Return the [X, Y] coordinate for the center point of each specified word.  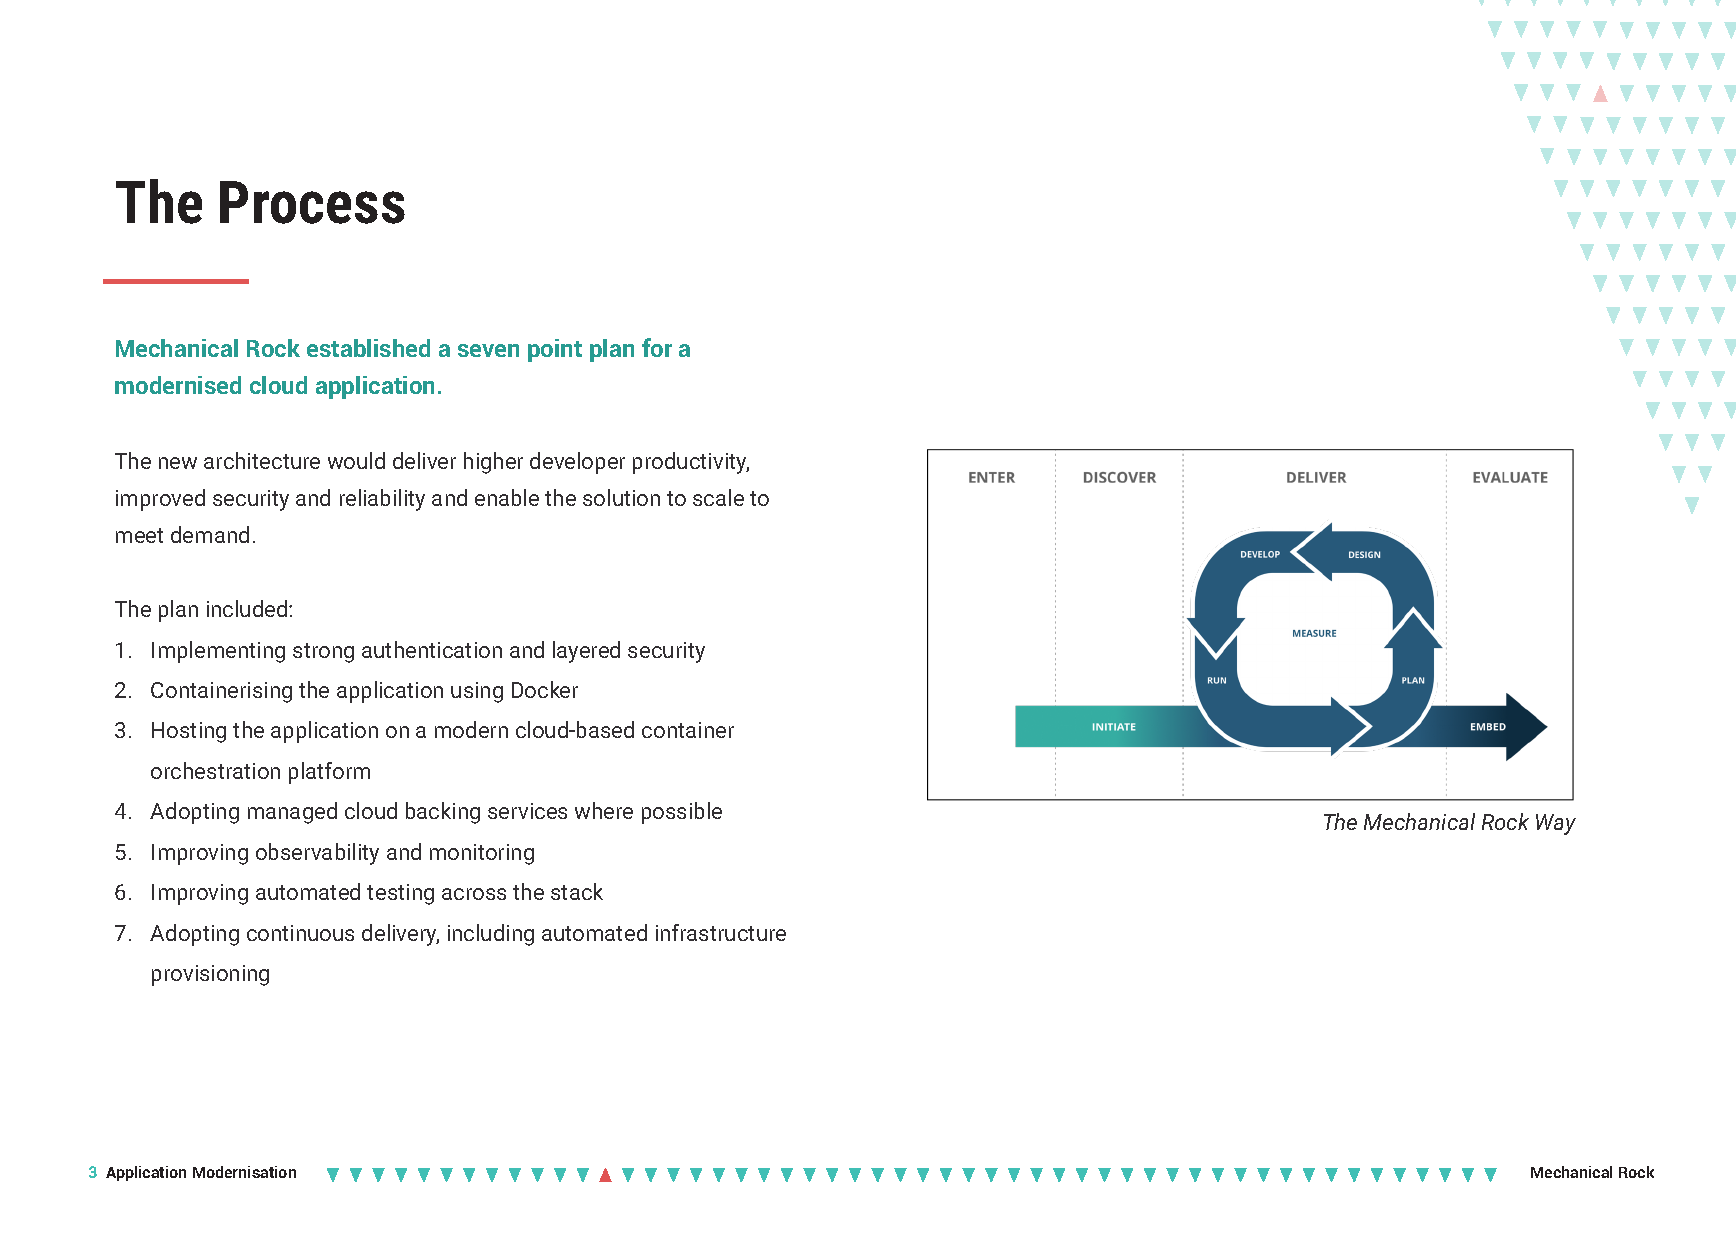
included [248, 608]
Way [1556, 824]
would [356, 460]
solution [621, 497]
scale [718, 497]
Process [312, 202]
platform [329, 773]
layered [586, 652]
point [555, 350]
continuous [300, 933]
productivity [691, 463]
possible [682, 813]
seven [488, 350]
